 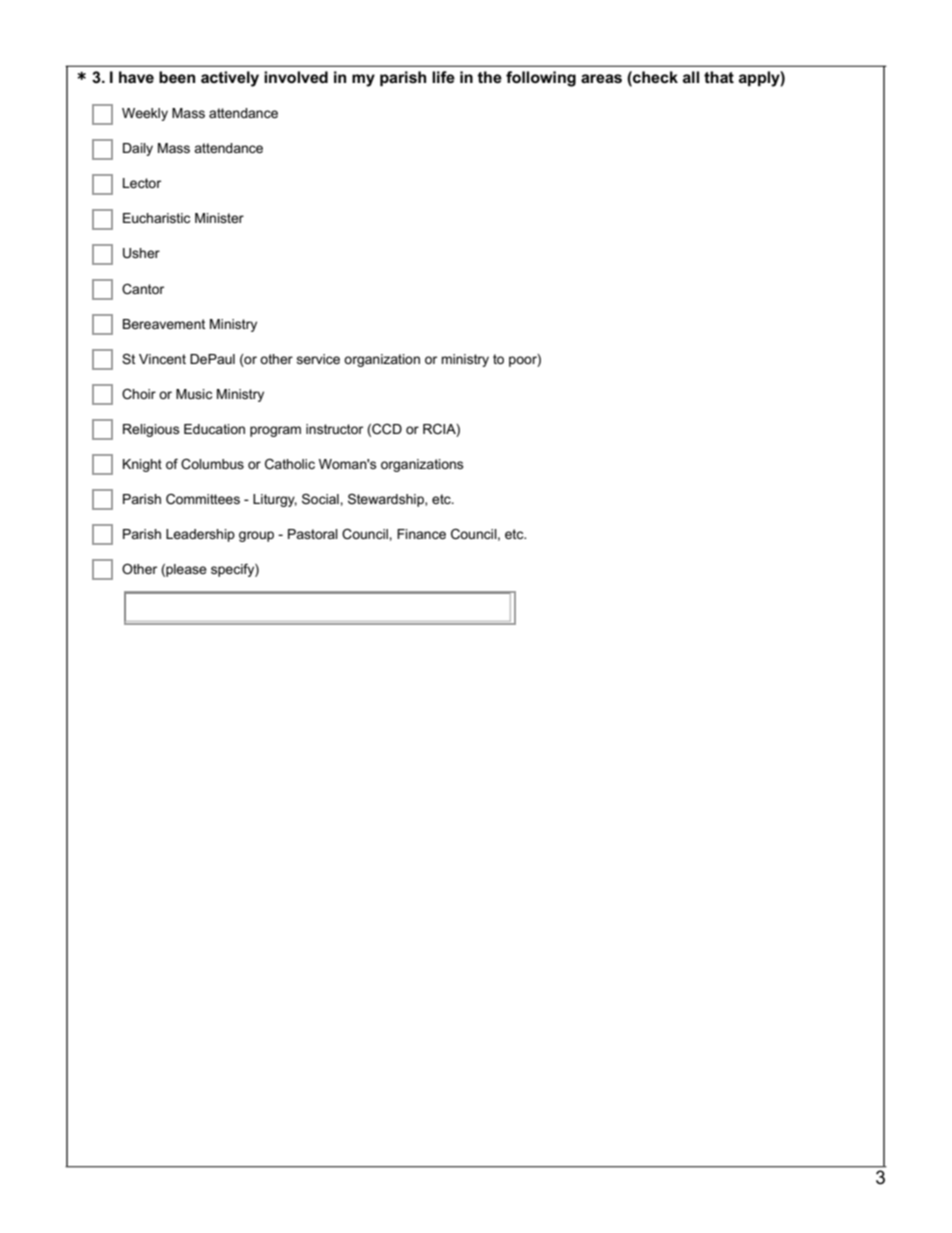 What do you see at coordinates (219, 218) in the screenshot?
I see `Minister` at bounding box center [219, 218].
